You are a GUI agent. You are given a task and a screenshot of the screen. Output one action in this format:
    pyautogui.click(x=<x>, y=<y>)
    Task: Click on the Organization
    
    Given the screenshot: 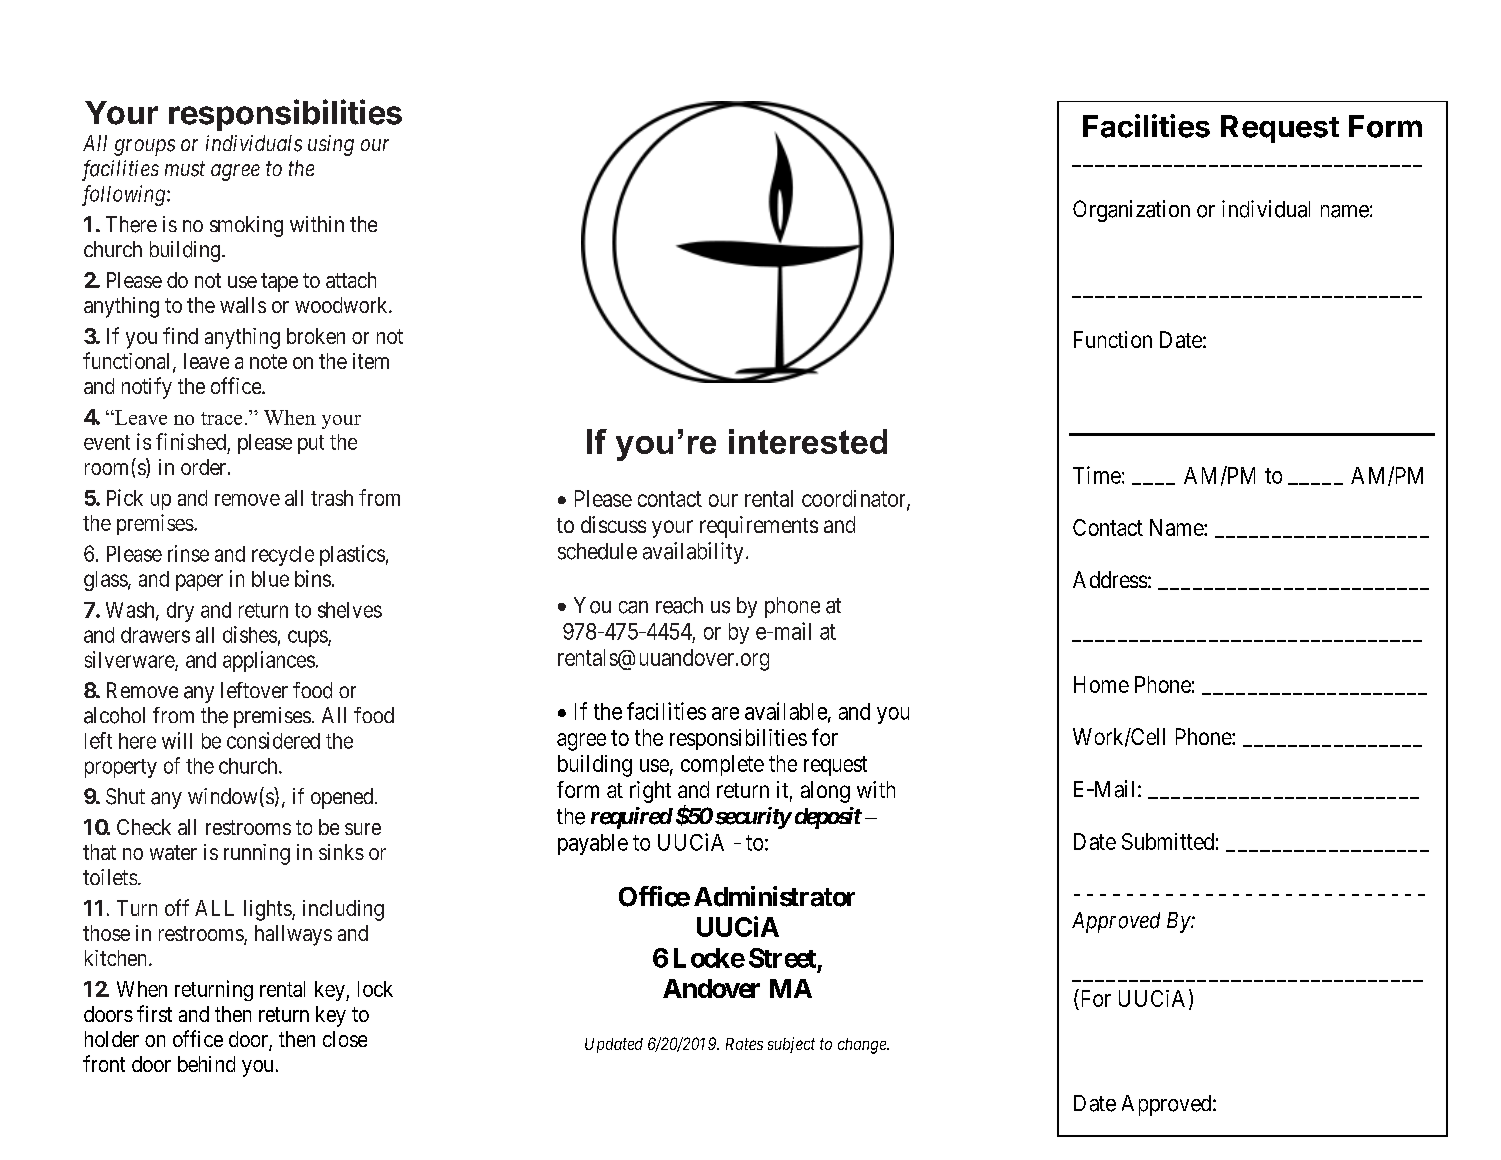 What is the action you would take?
    pyautogui.click(x=1131, y=211)
